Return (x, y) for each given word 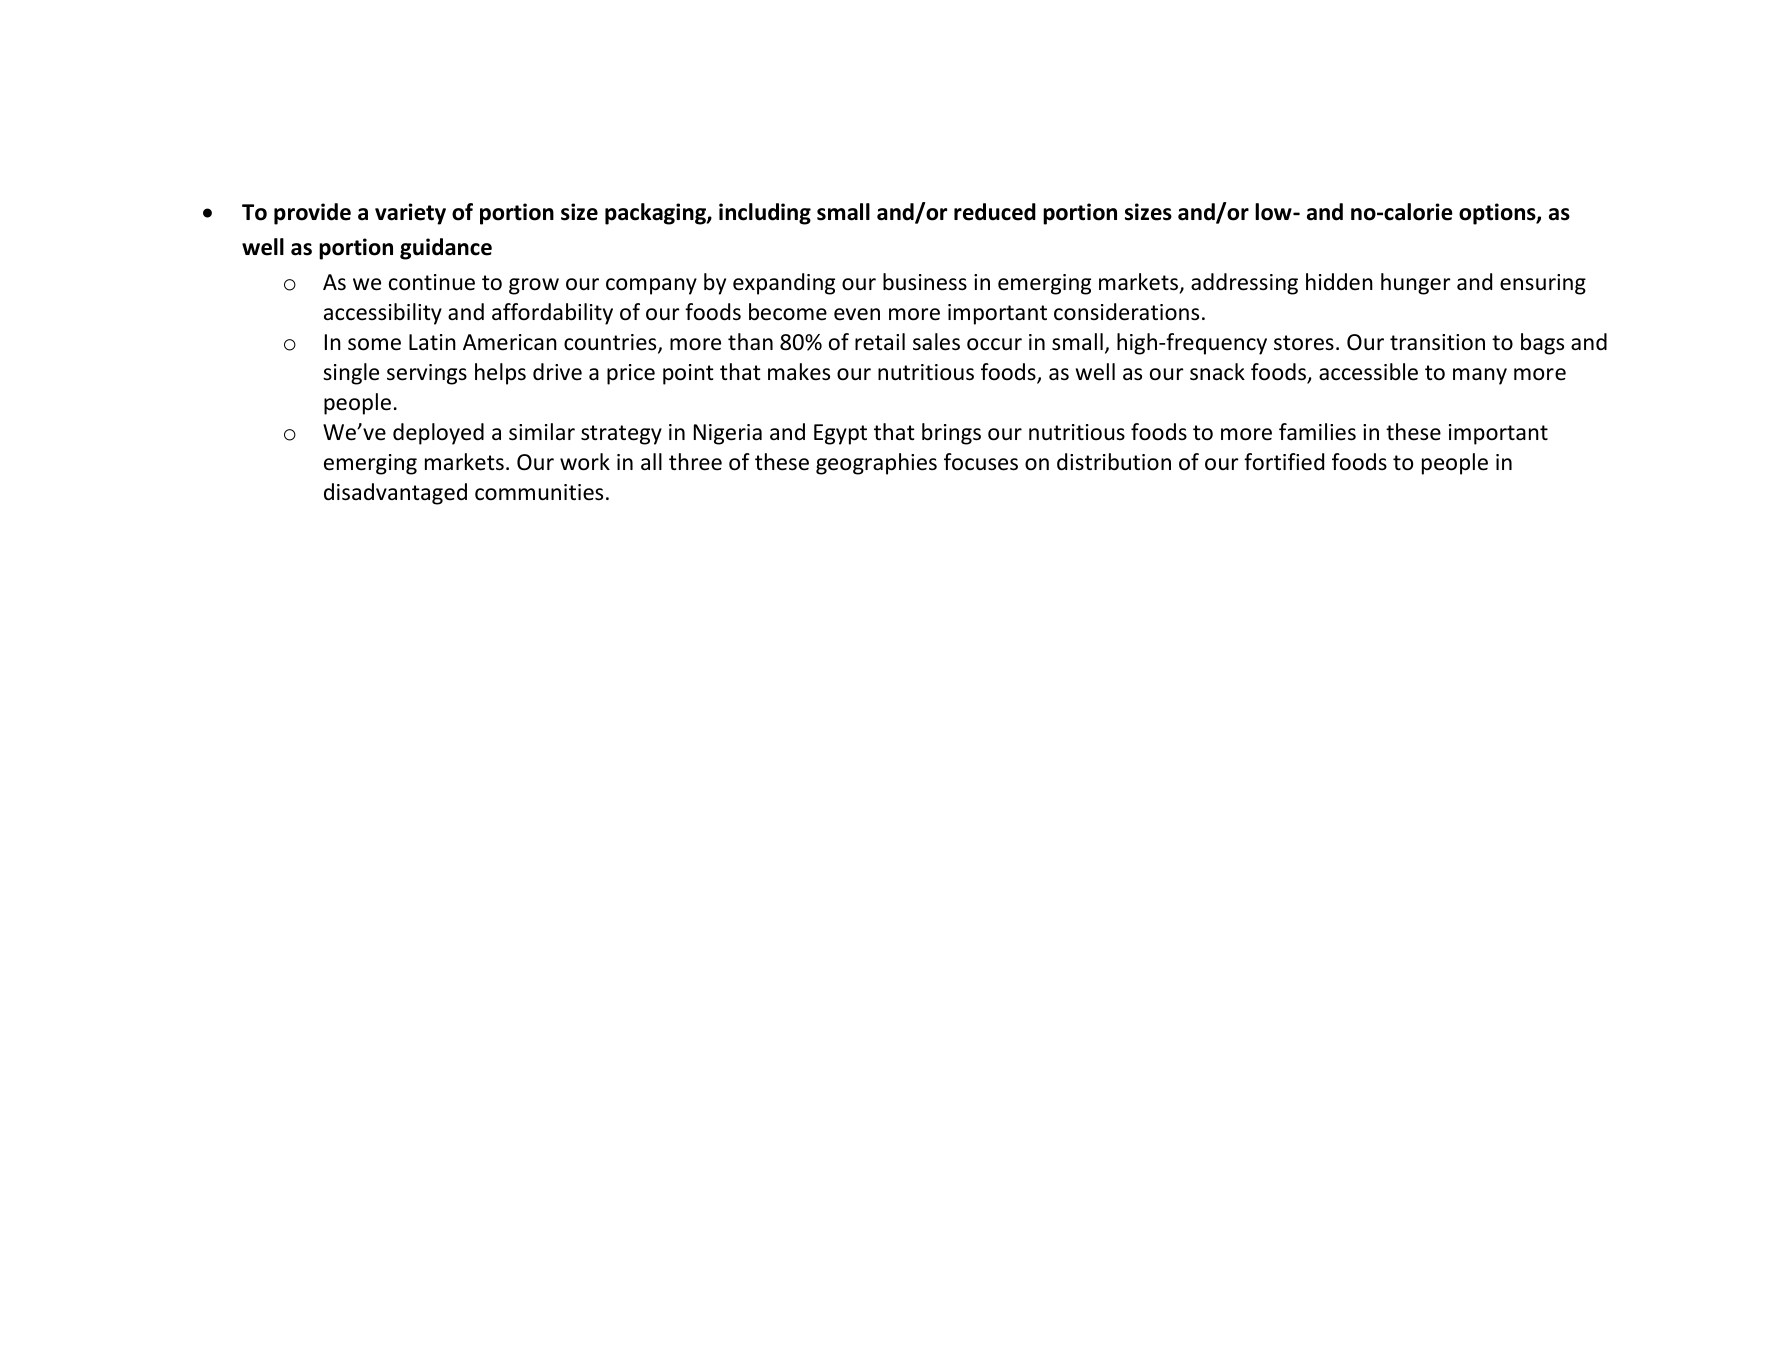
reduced (995, 212)
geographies (876, 464)
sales (936, 342)
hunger (1416, 284)
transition (1437, 342)
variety (410, 214)
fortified (1284, 462)
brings (951, 434)
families (1317, 432)
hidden (1339, 282)
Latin (432, 342)
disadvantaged (395, 494)
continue (432, 282)
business (925, 282)
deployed (438, 434)
